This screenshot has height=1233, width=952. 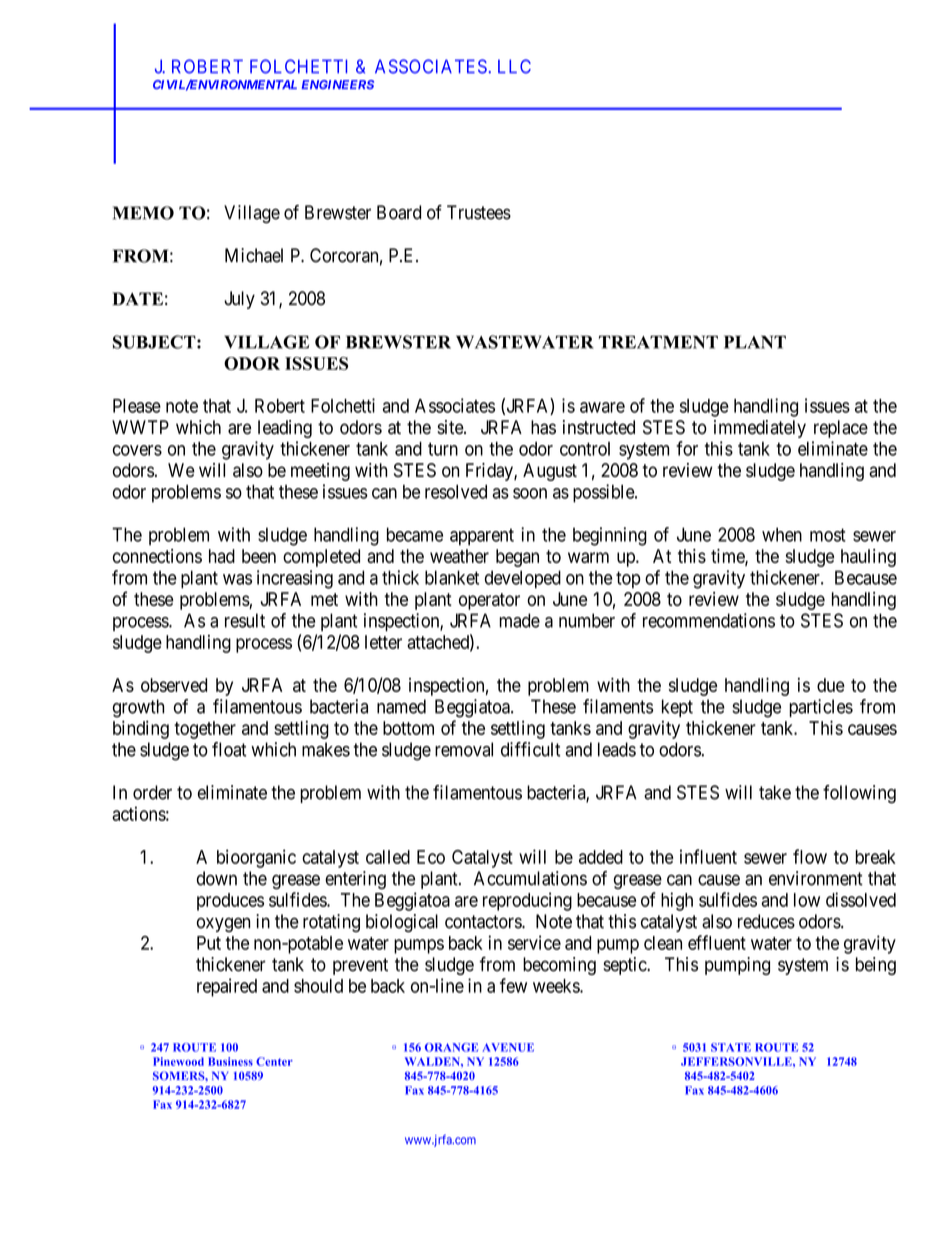 I want to click on Business, so click(x=230, y=1061).
